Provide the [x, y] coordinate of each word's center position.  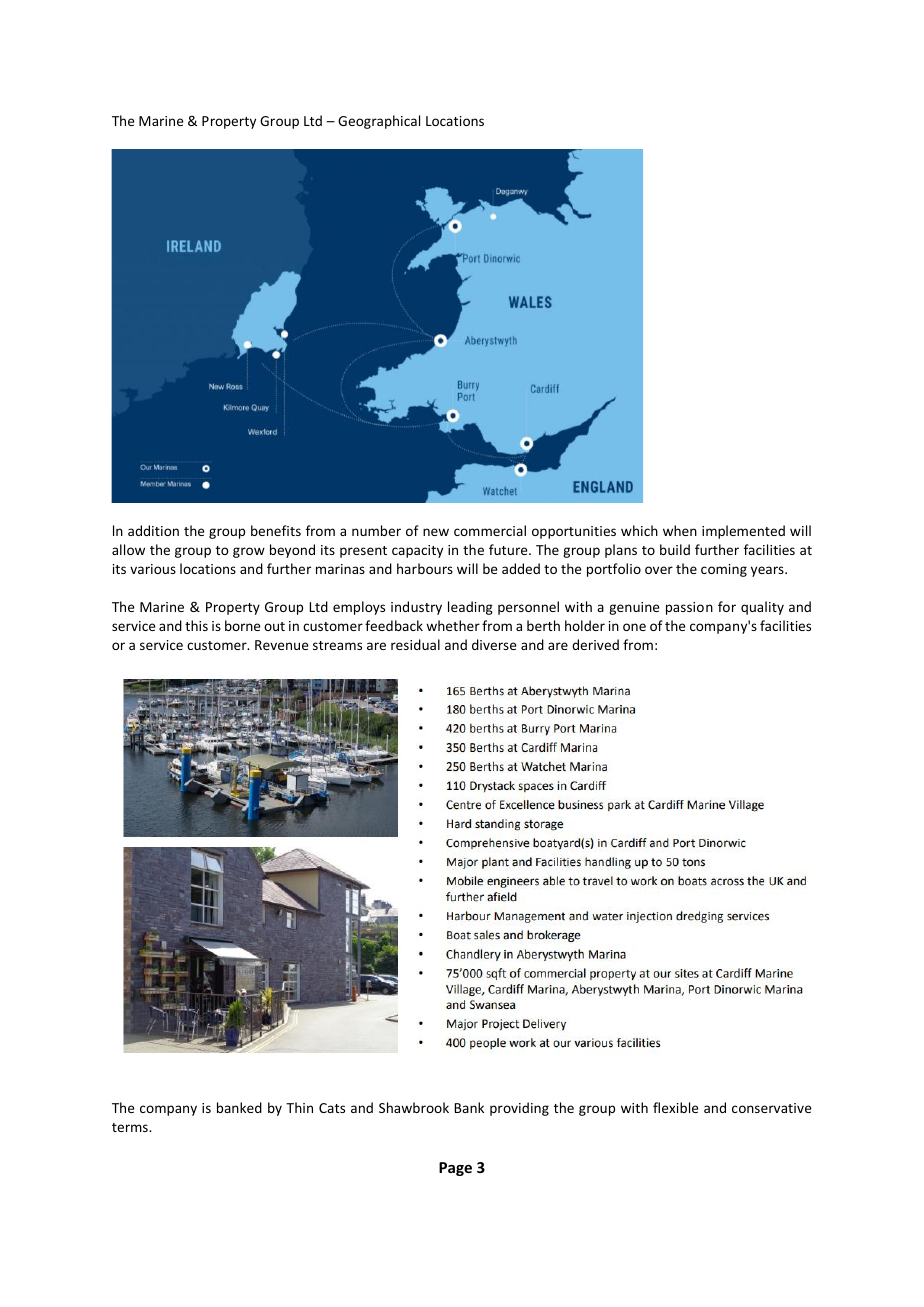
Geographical [379, 122]
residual [415, 644]
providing [519, 1109]
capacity [417, 551]
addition [153, 530]
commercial [490, 530]
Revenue [281, 645]
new [436, 532]
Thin [299, 1107]
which [639, 530]
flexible [675, 1107]
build [675, 549]
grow [249, 552]
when [680, 530]
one [634, 627]
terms [131, 1127]
